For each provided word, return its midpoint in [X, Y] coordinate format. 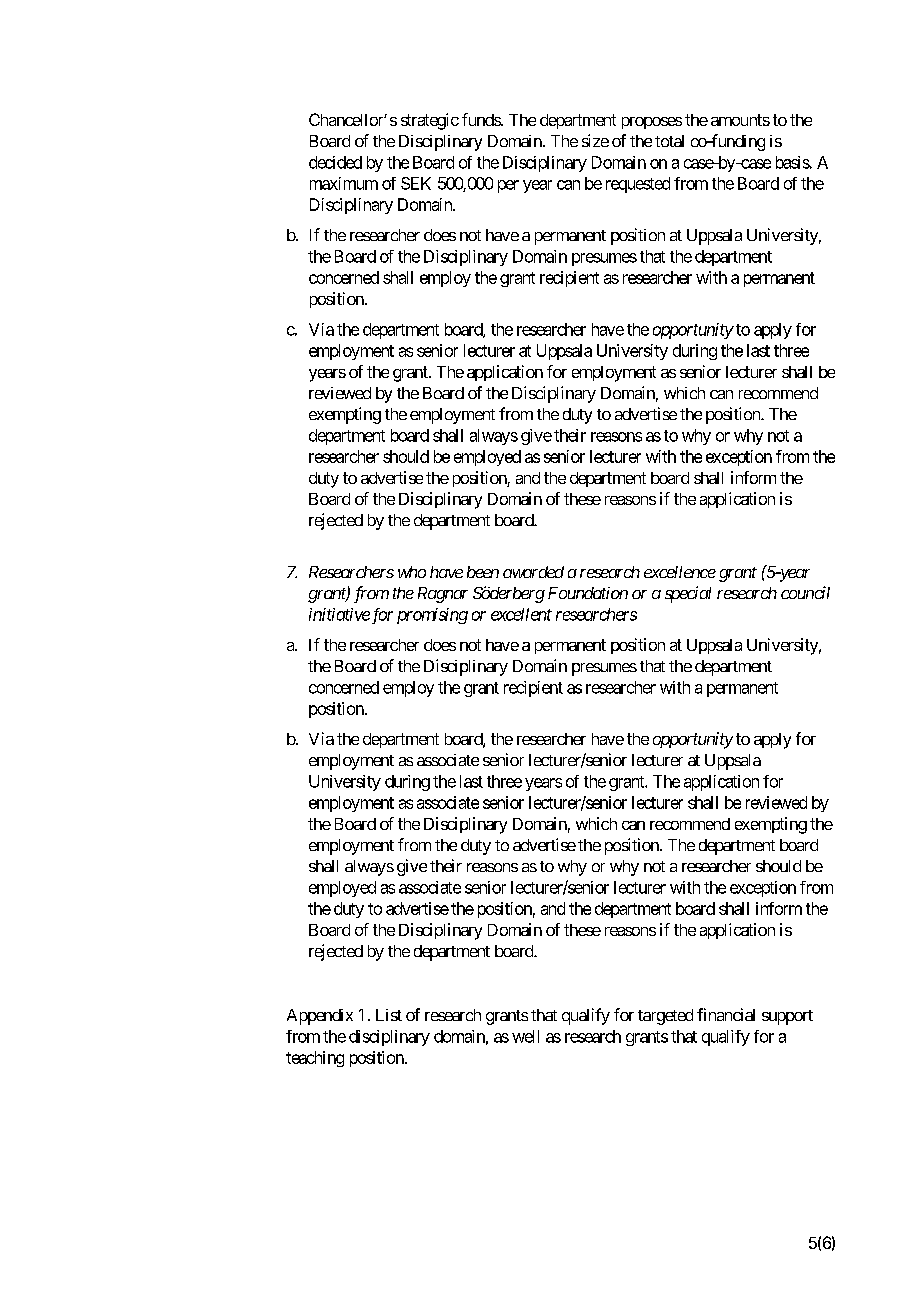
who [412, 572]
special [688, 594]
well [525, 1036]
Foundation [588, 593]
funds [482, 119]
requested [638, 185]
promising [432, 616]
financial [726, 1014]
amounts [740, 120]
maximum [344, 183]
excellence [680, 572]
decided [335, 162]
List [389, 1015]
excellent [521, 614]
